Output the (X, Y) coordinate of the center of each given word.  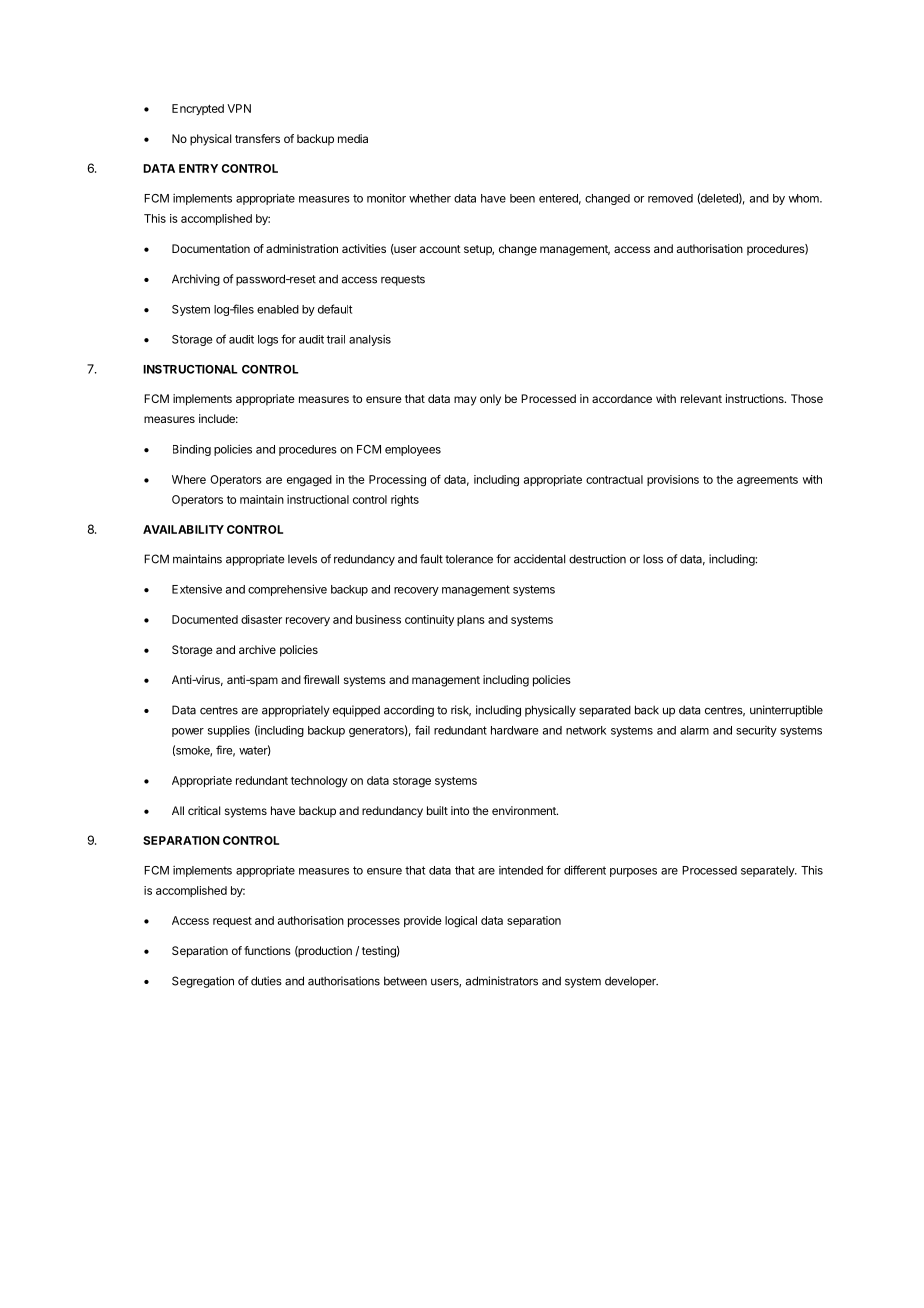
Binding (192, 450)
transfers (257, 138)
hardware (514, 730)
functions (267, 950)
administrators (502, 981)
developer (631, 982)
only (490, 400)
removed (670, 198)
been (522, 198)
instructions (756, 398)
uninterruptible (786, 711)
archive (257, 649)
